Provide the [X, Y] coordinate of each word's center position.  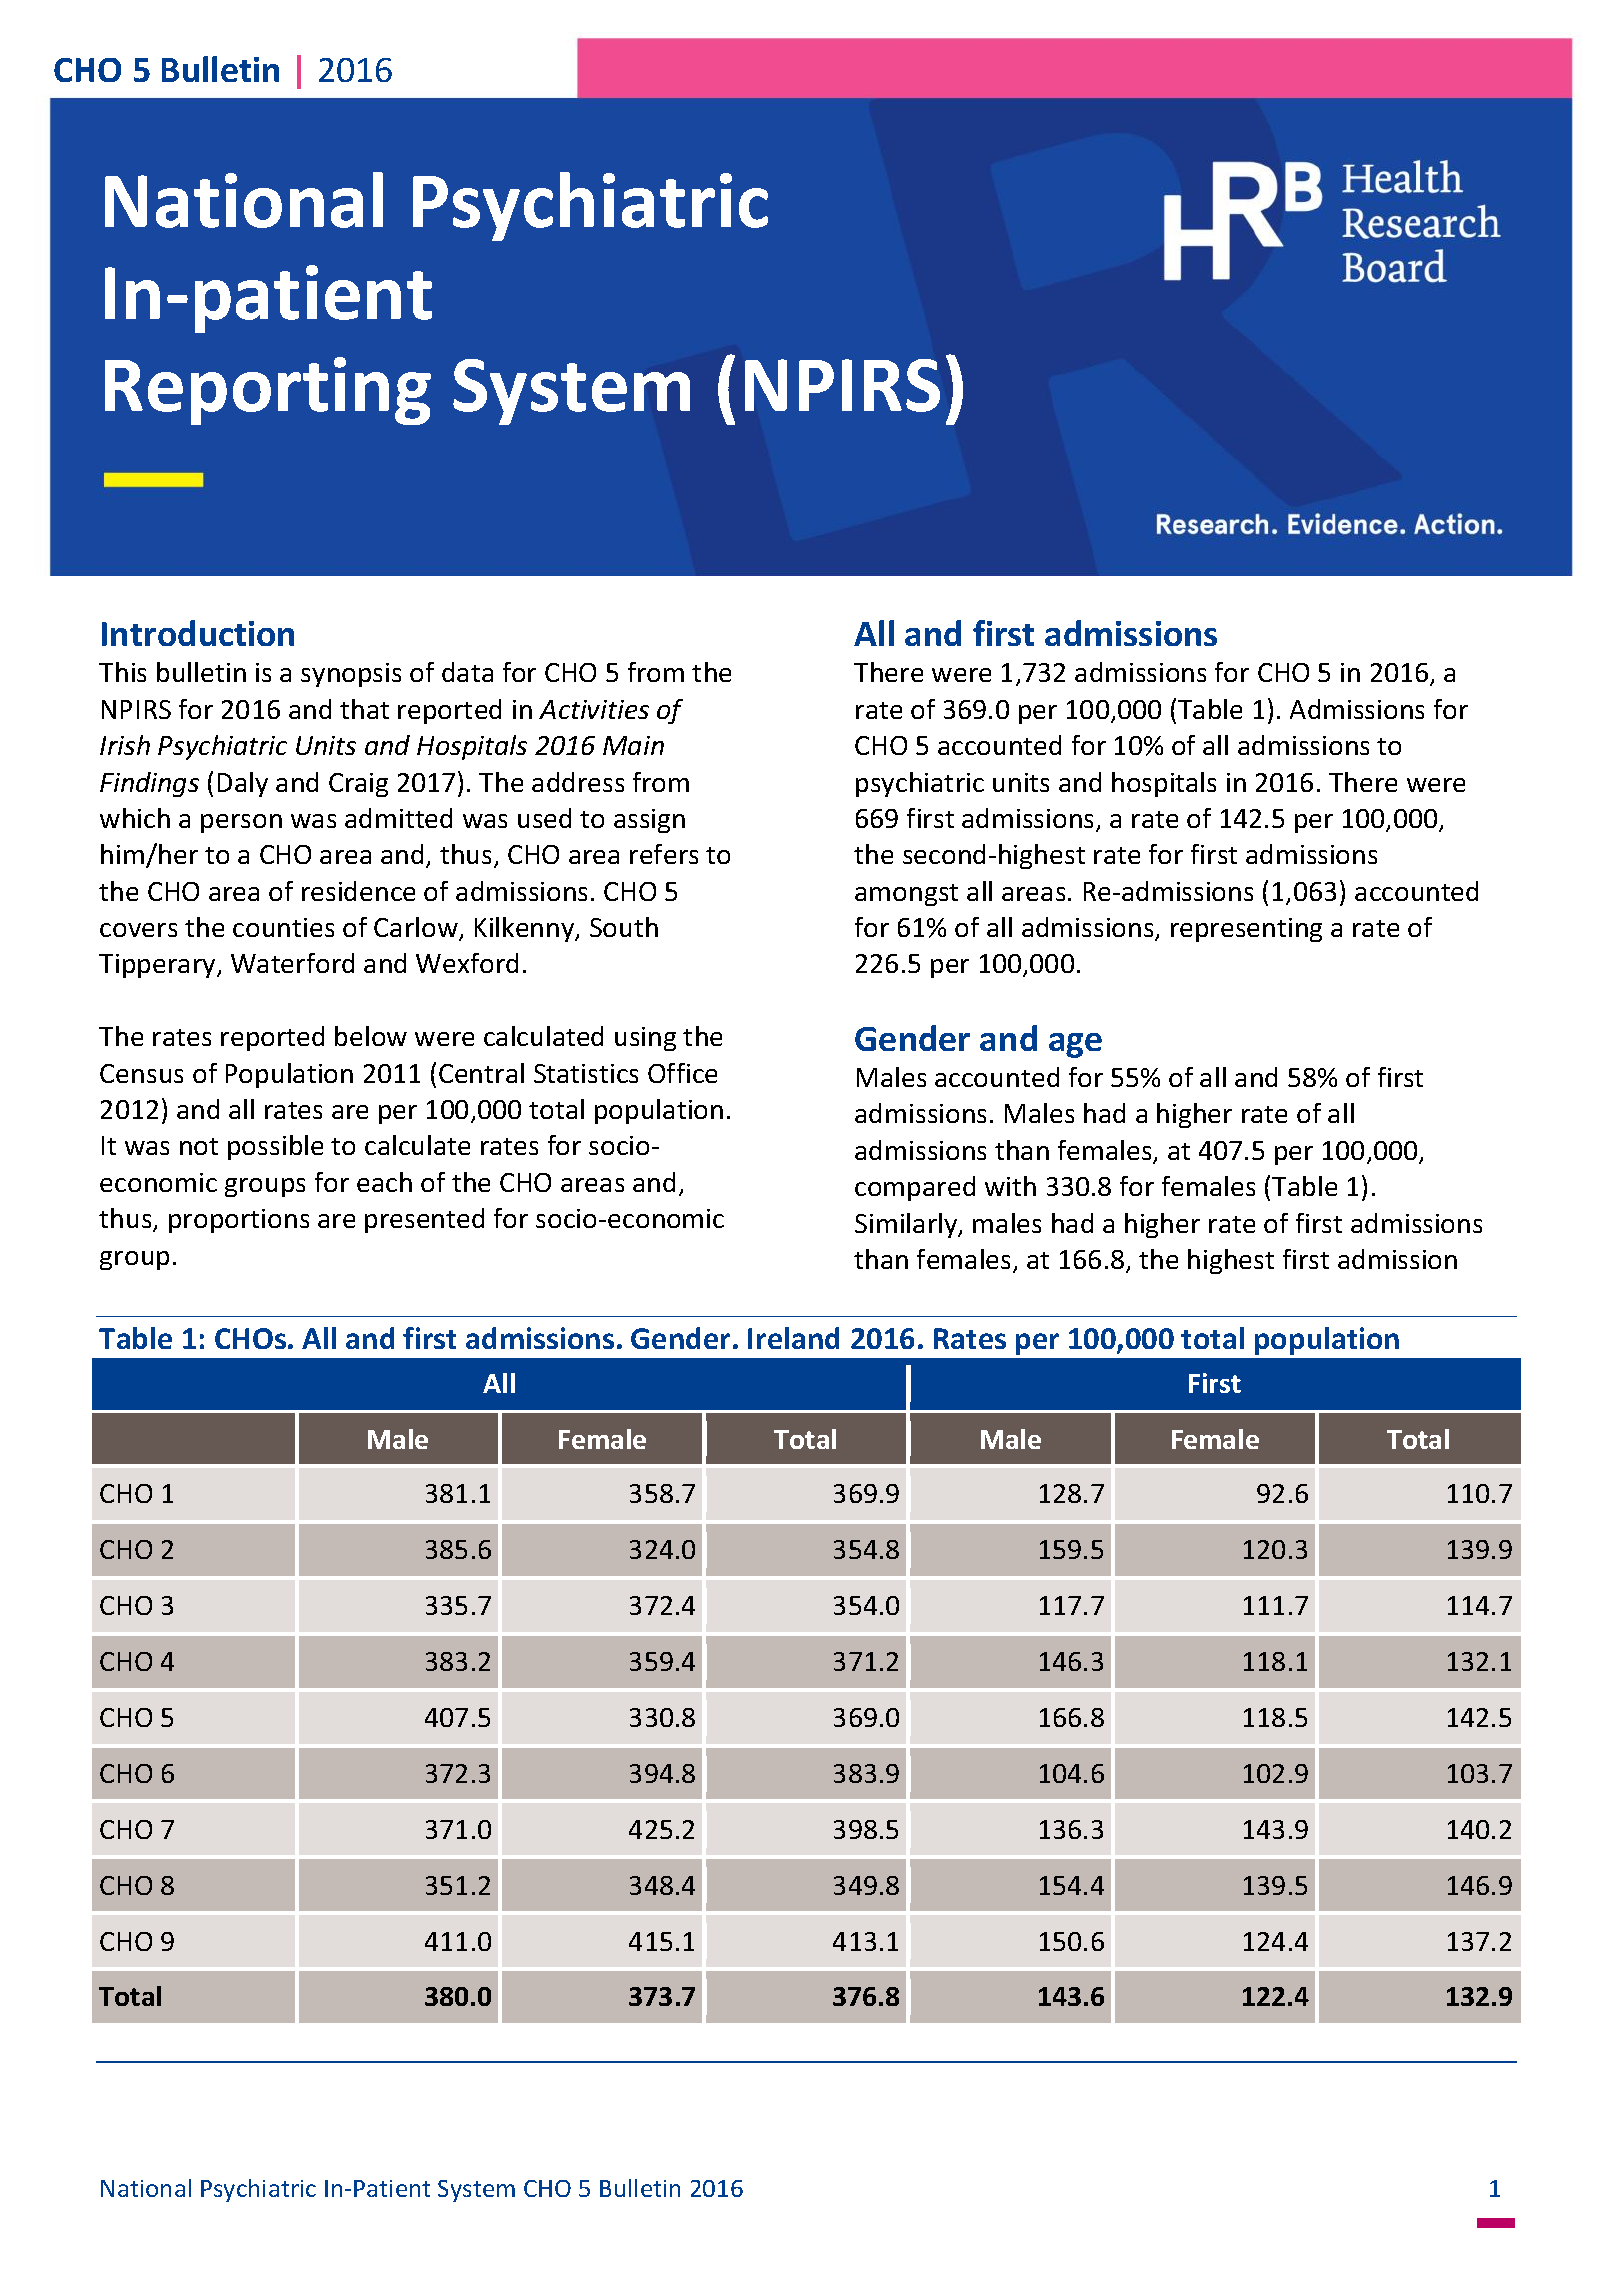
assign [649, 821]
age [1075, 1045]
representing [1246, 930]
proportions [239, 1221]
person [241, 823]
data [467, 672]
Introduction [198, 633]
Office [682, 1073]
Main [633, 745]
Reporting [268, 391]
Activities [594, 709]
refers [664, 854]
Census [141, 1073]
